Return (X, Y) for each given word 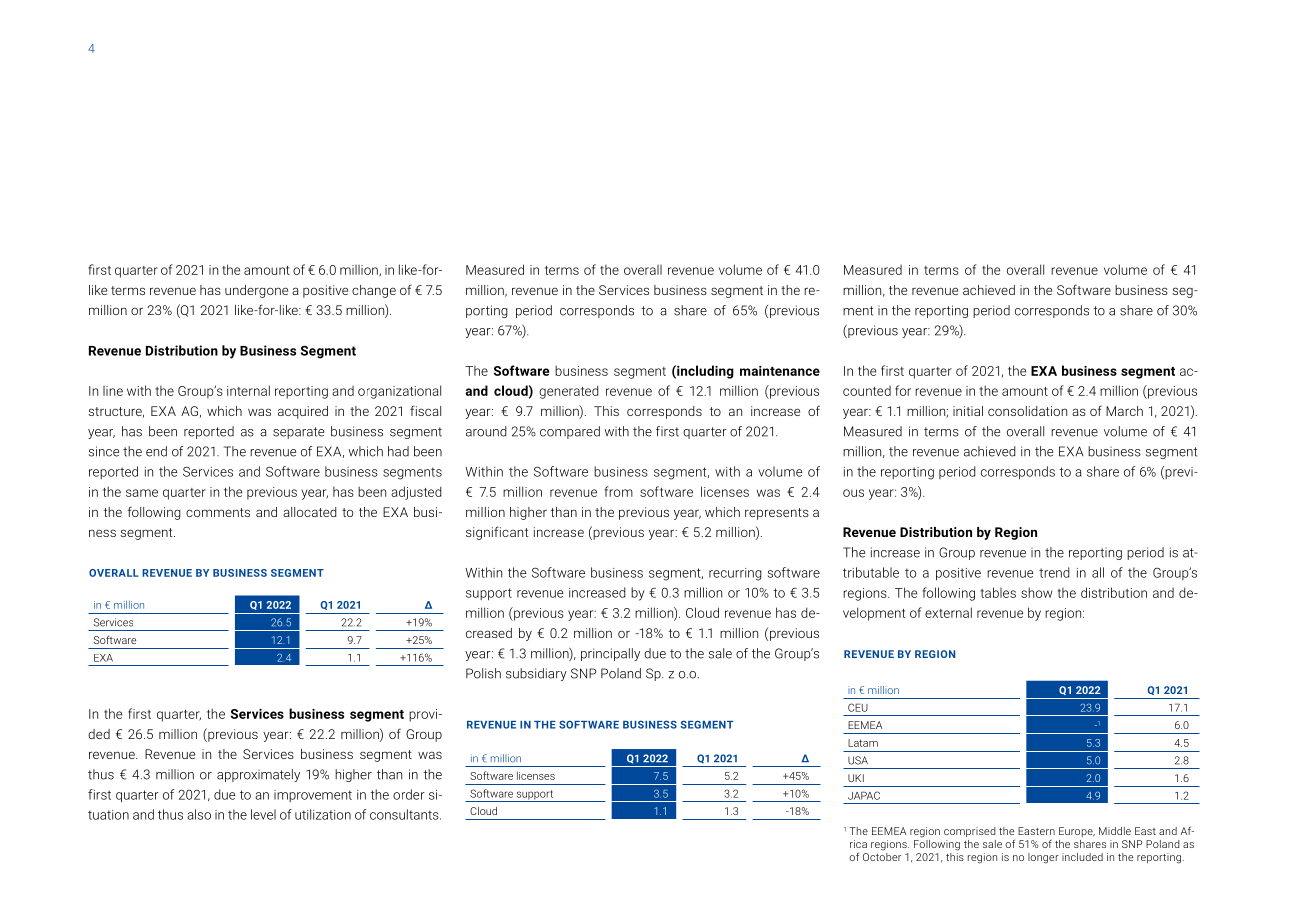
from (618, 491)
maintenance (780, 371)
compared (570, 432)
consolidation (1027, 411)
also (199, 814)
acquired (303, 412)
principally (610, 654)
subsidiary (536, 674)
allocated (310, 512)
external (948, 612)
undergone (256, 291)
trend (1054, 572)
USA (858, 760)
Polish (483, 673)
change (374, 291)
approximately (258, 775)
